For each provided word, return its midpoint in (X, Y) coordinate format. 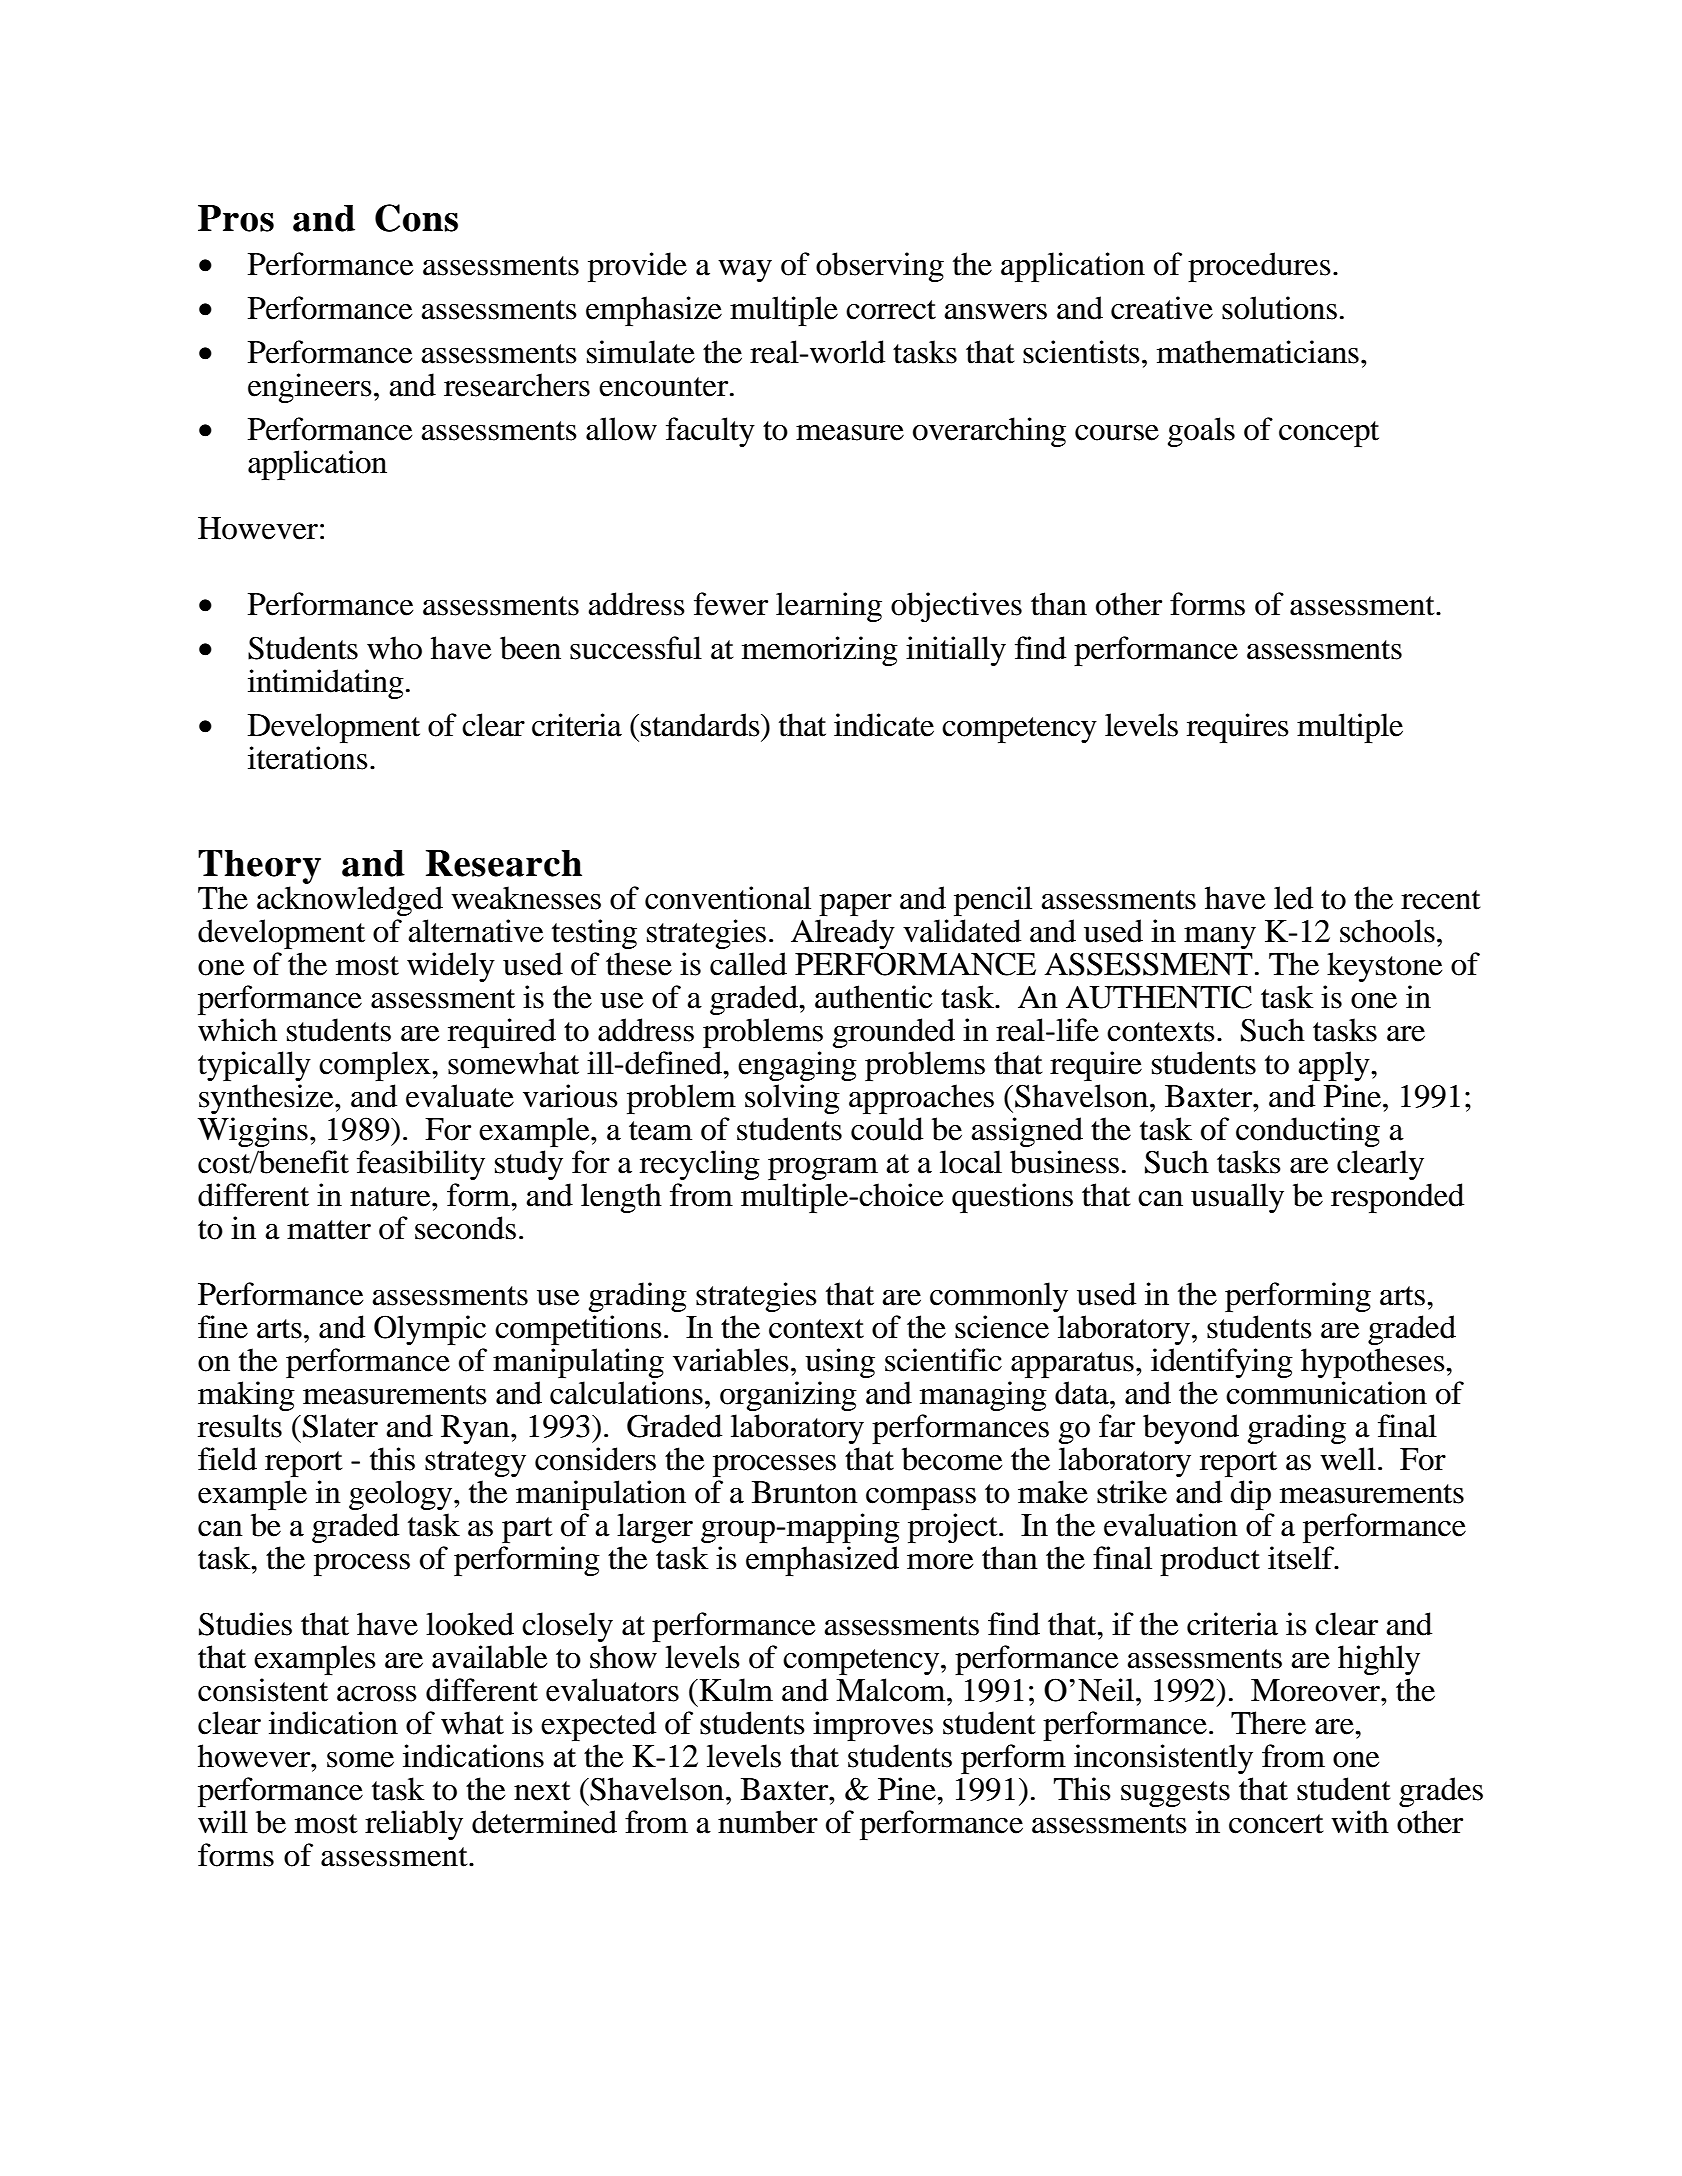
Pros (236, 218)
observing (880, 267)
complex (376, 1066)
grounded (894, 1033)
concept (1329, 434)
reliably (414, 1825)
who (394, 648)
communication (1326, 1393)
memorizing (820, 651)
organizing (788, 1396)
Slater (340, 1426)
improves (873, 1726)
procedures (1259, 267)
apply (1335, 1066)
